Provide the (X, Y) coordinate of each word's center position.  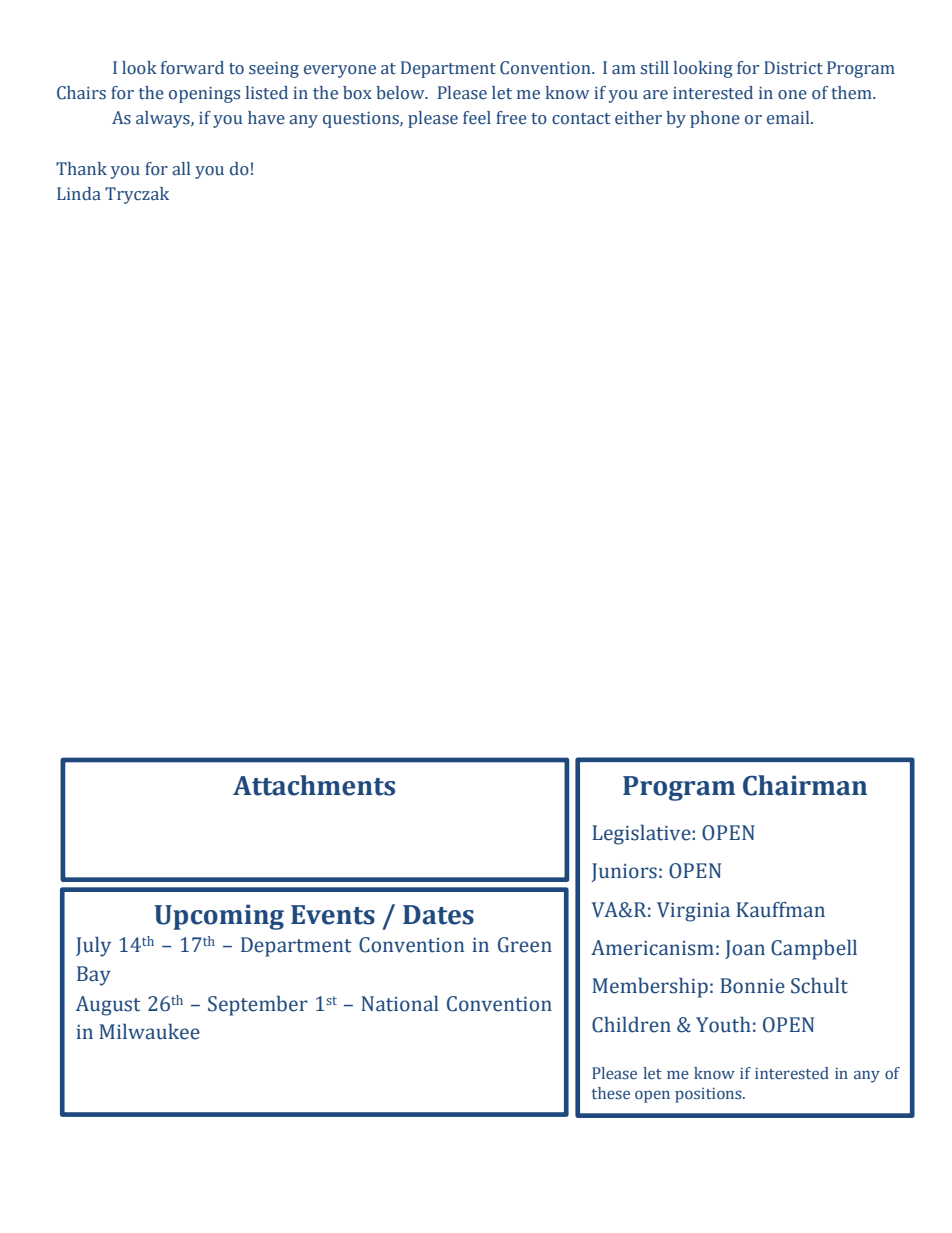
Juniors (624, 872)
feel (477, 118)
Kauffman (781, 910)
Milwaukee (149, 1032)
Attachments (314, 785)
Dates (438, 915)
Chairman (805, 785)
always (164, 119)
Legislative (642, 835)
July (93, 947)
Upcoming (219, 917)
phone (715, 119)
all (181, 168)
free (511, 118)
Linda (79, 194)
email (789, 118)
